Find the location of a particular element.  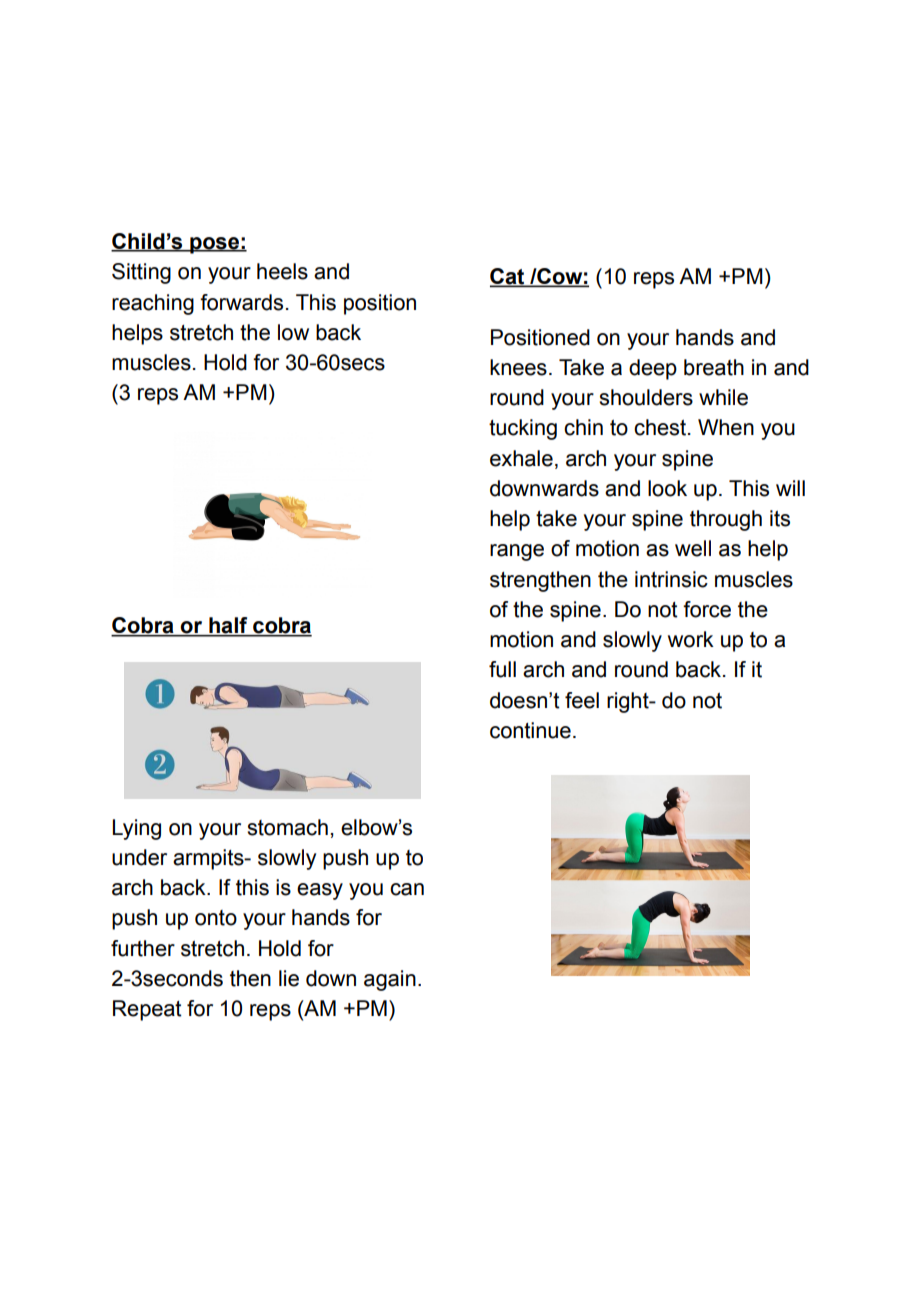

through is located at coordinates (726, 520).
